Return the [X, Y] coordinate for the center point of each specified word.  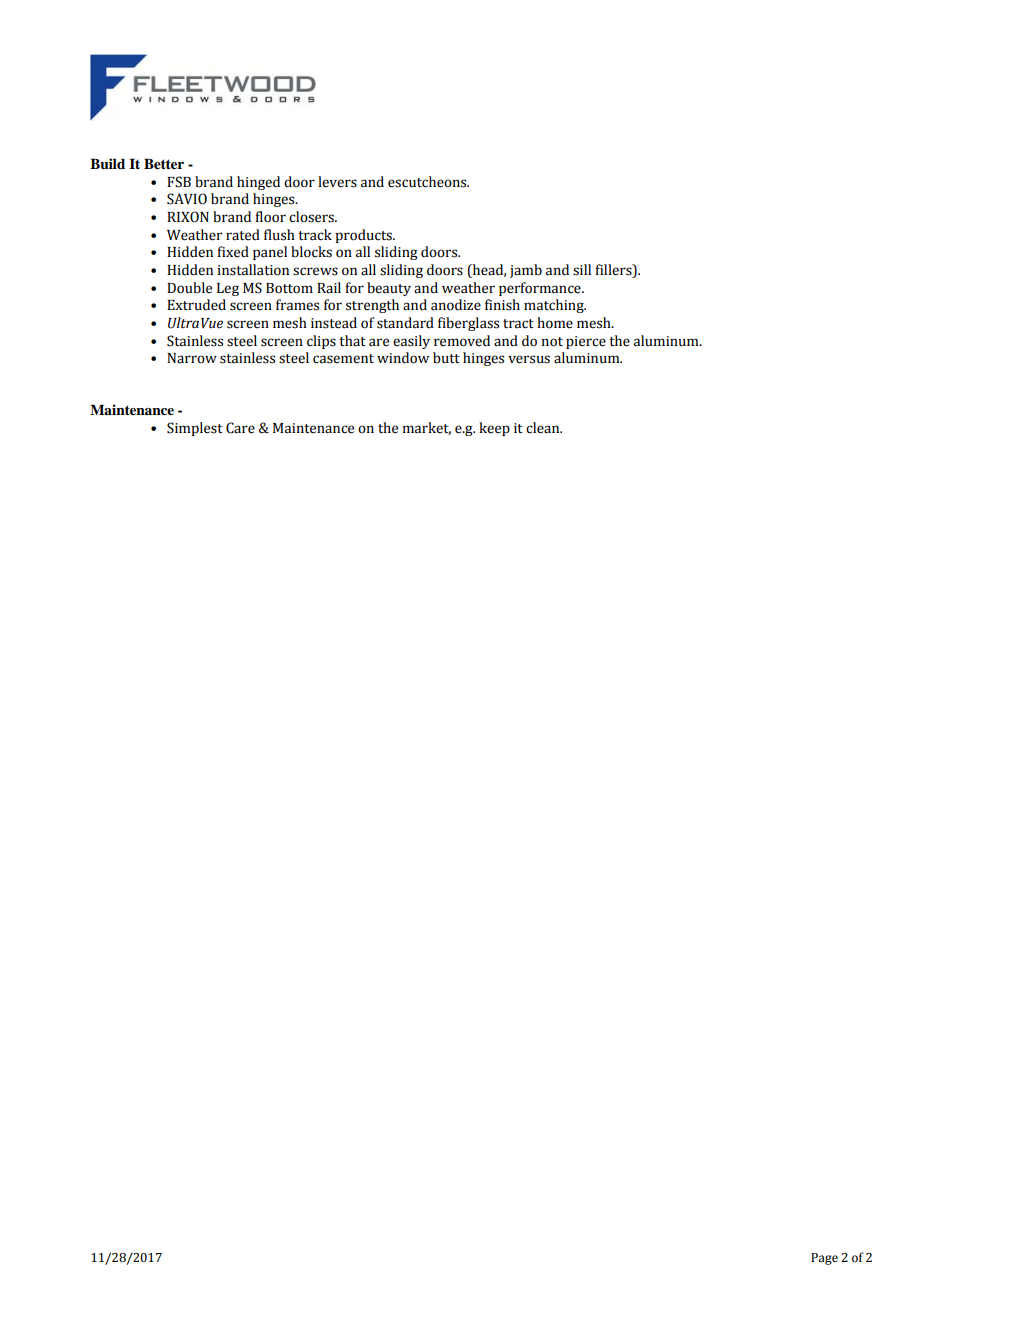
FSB [179, 182]
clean [544, 428]
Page [824, 1259]
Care [240, 428]
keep [494, 429]
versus [529, 359]
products [364, 236]
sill [582, 270]
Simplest [195, 429]
